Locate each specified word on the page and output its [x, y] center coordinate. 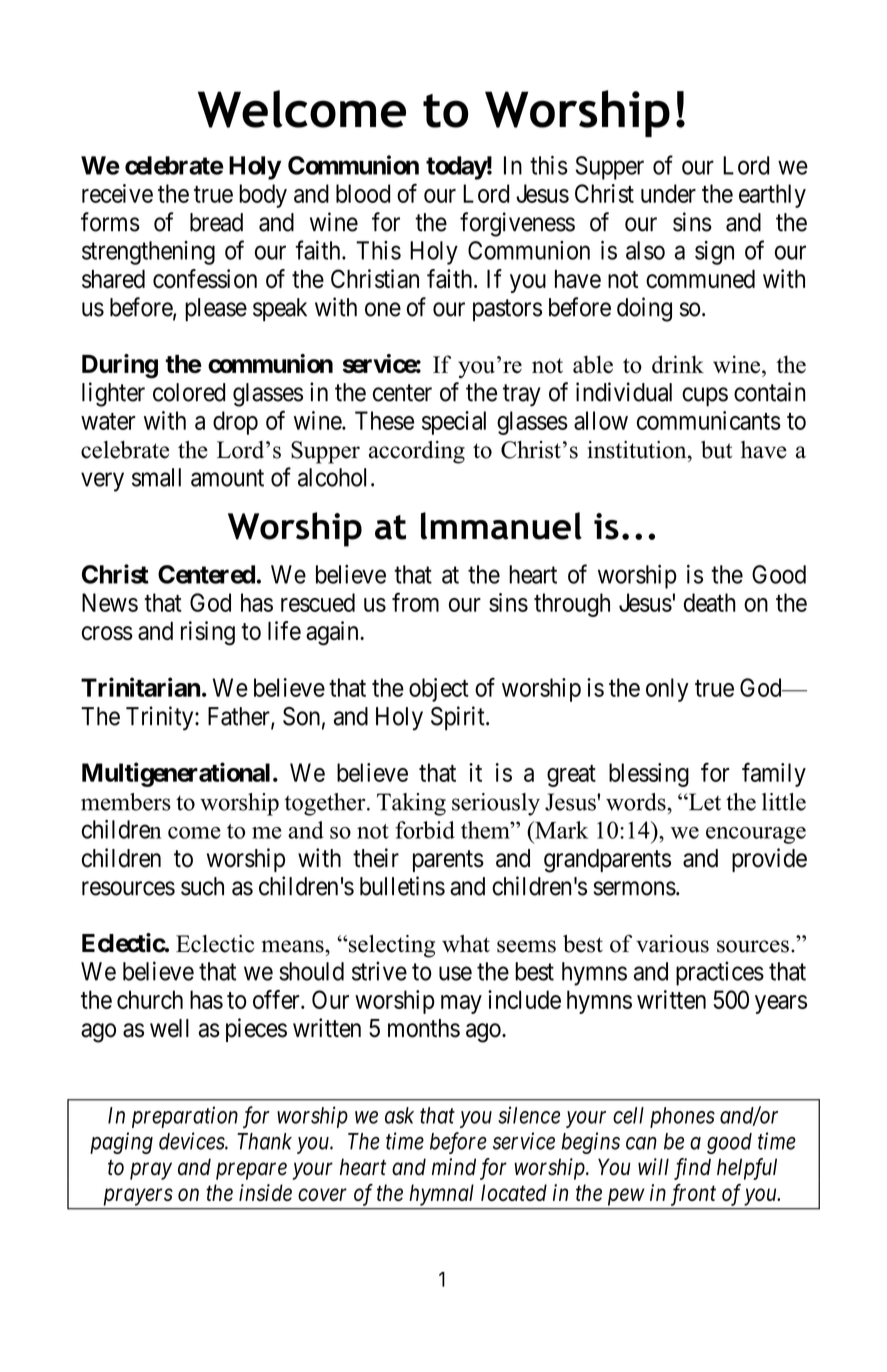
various [672, 944]
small [156, 477]
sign [714, 253]
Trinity [161, 718]
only [667, 690]
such [202, 886]
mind [454, 1167]
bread [216, 222]
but [716, 450]
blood [363, 193]
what [466, 944]
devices [192, 1141]
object [439, 690]
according [417, 452]
